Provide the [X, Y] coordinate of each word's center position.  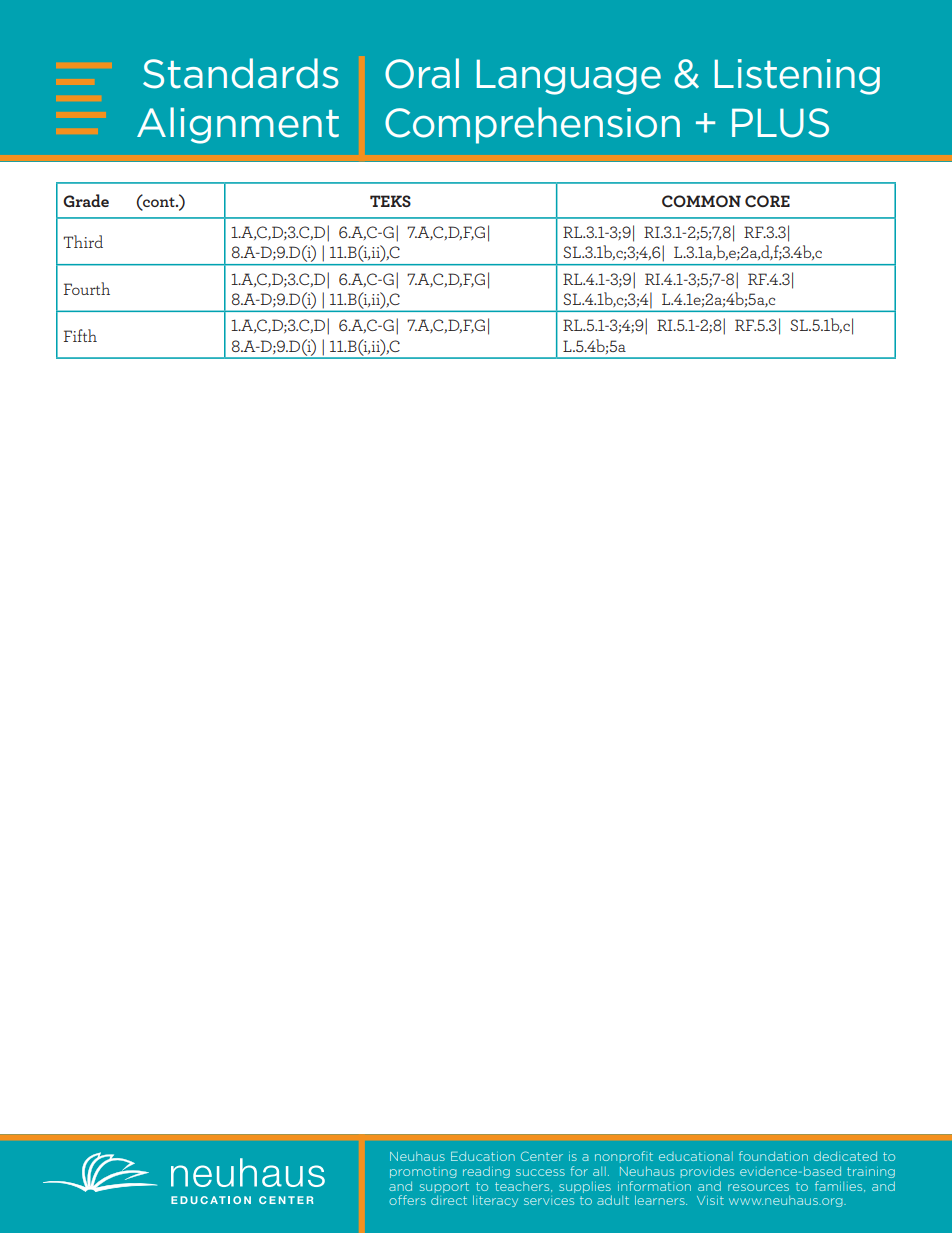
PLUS [780, 123]
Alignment [238, 125]
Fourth [87, 288]
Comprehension [532, 125]
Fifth [80, 335]
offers [407, 1200]
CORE [767, 201]
